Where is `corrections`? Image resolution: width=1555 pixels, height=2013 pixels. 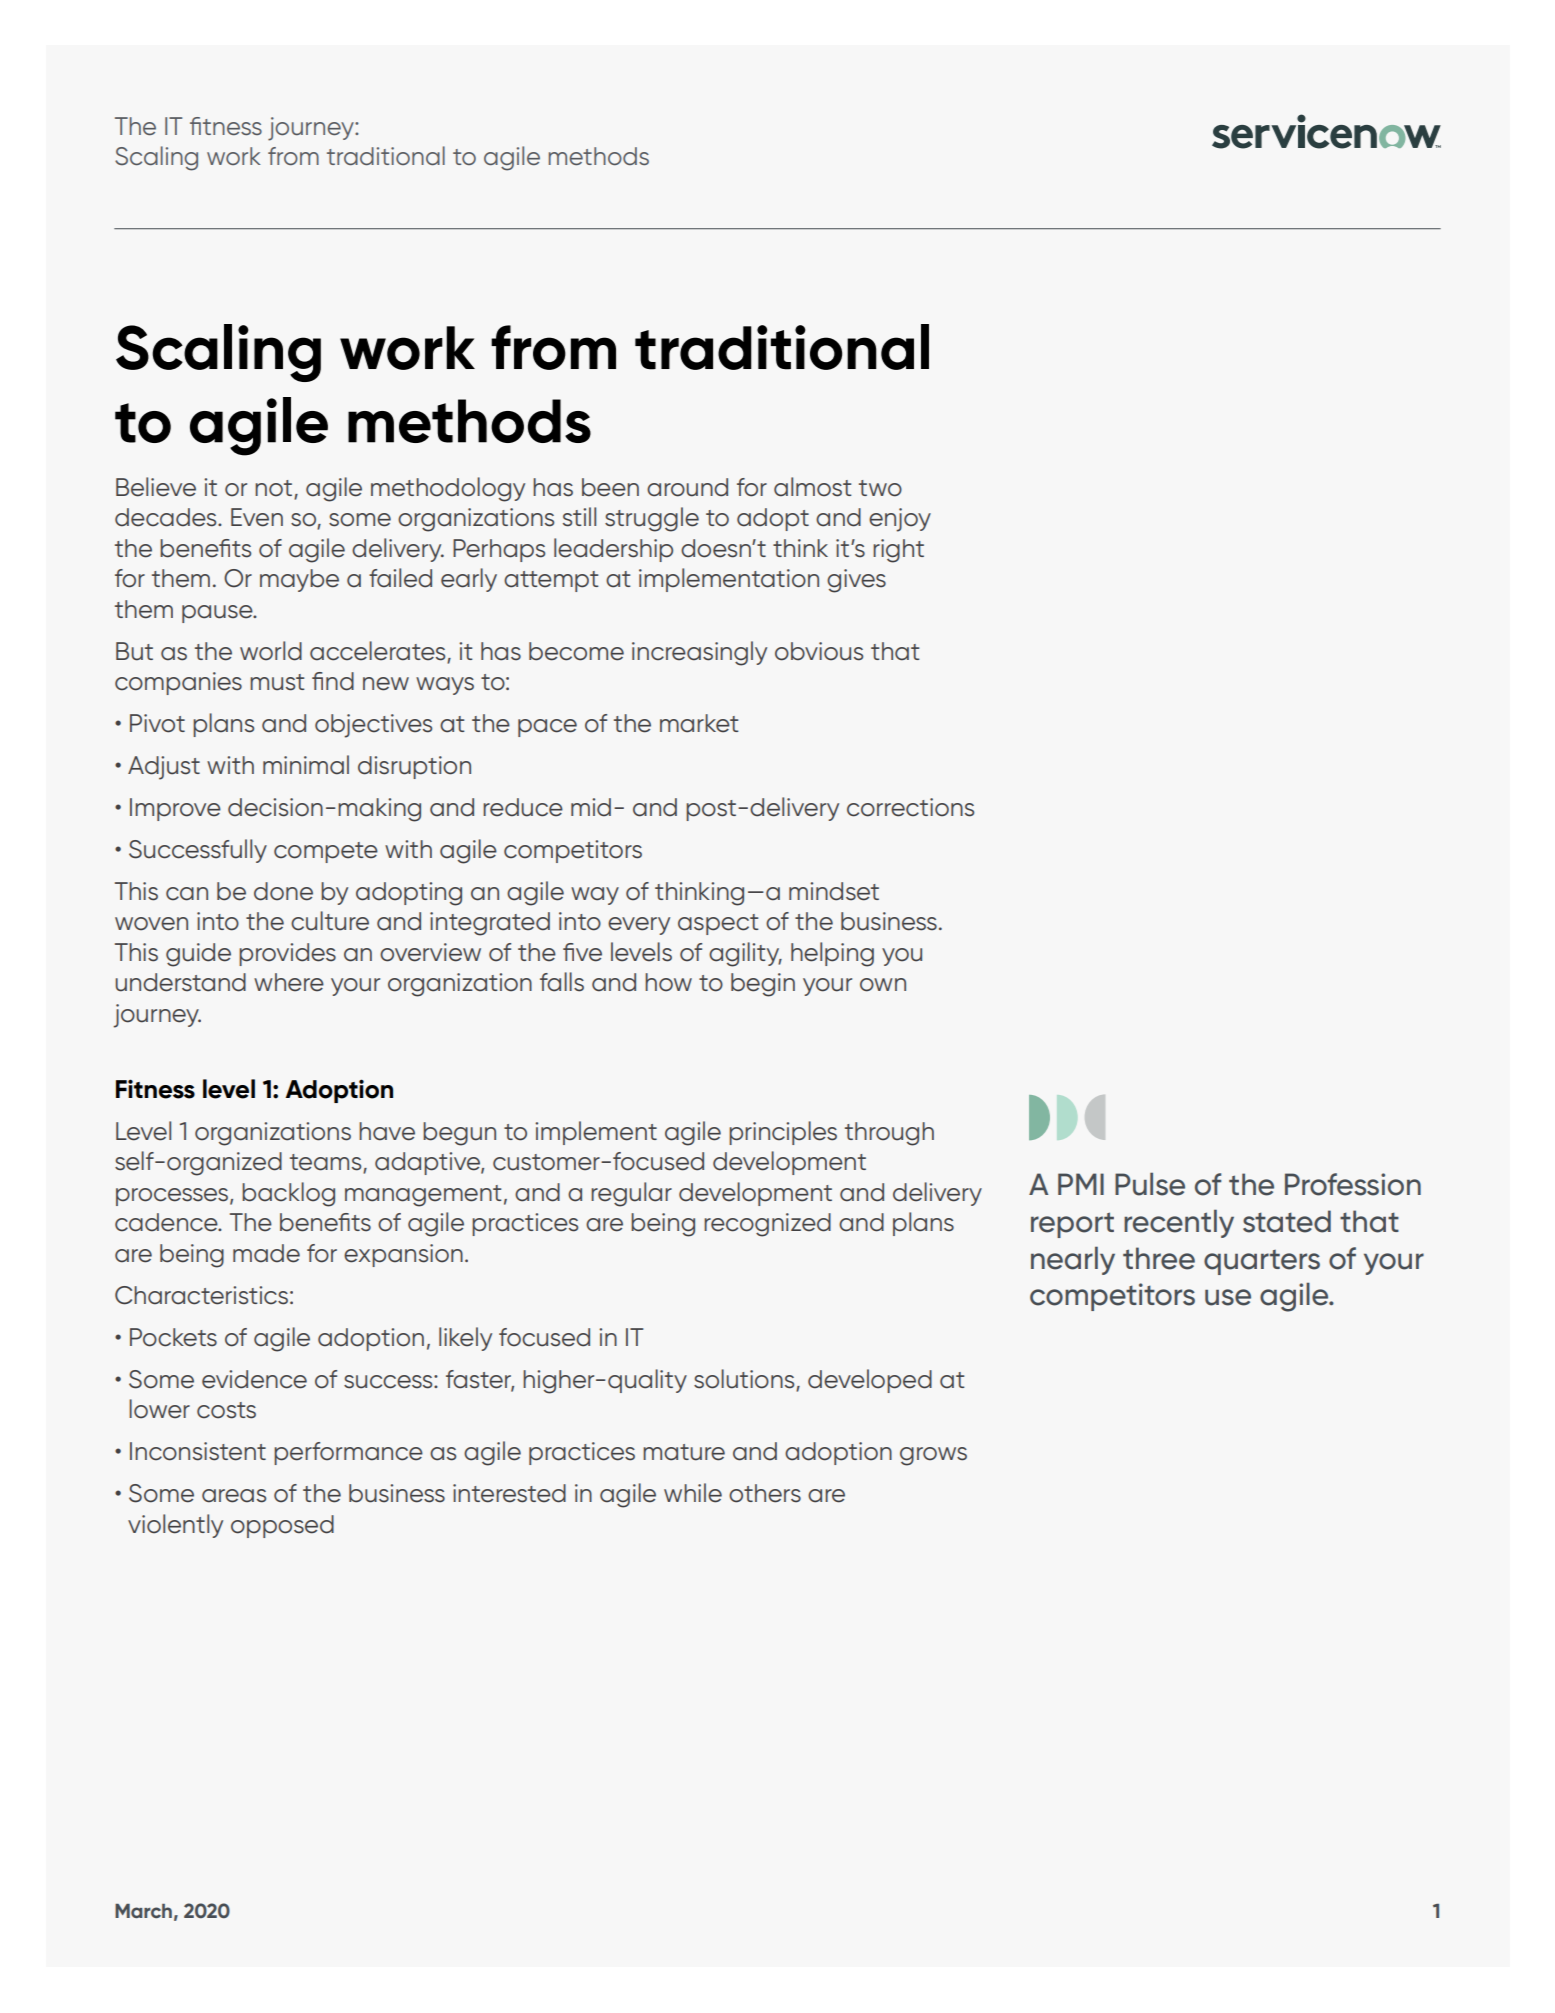
corrections is located at coordinates (910, 807).
